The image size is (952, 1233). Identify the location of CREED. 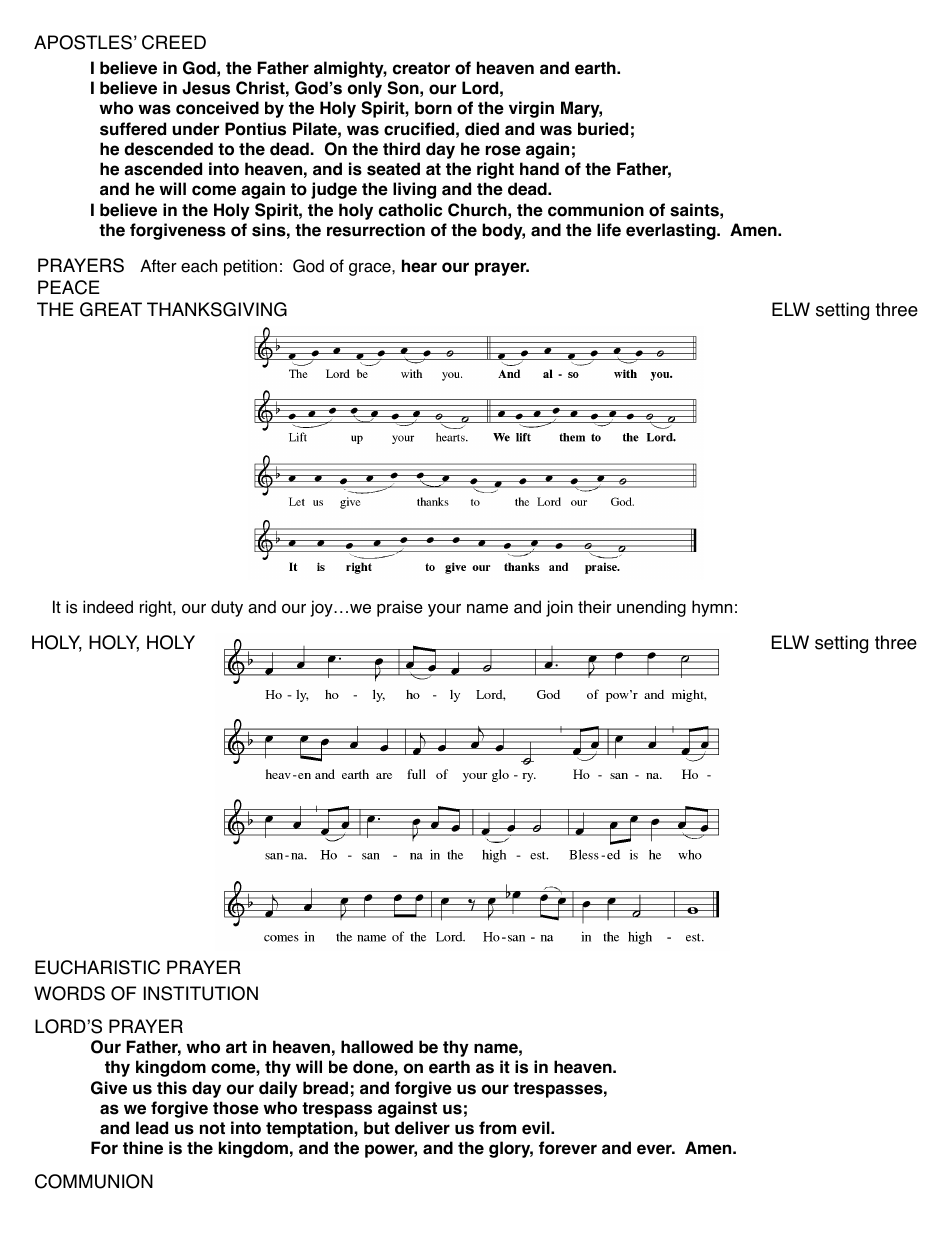
(174, 42).
